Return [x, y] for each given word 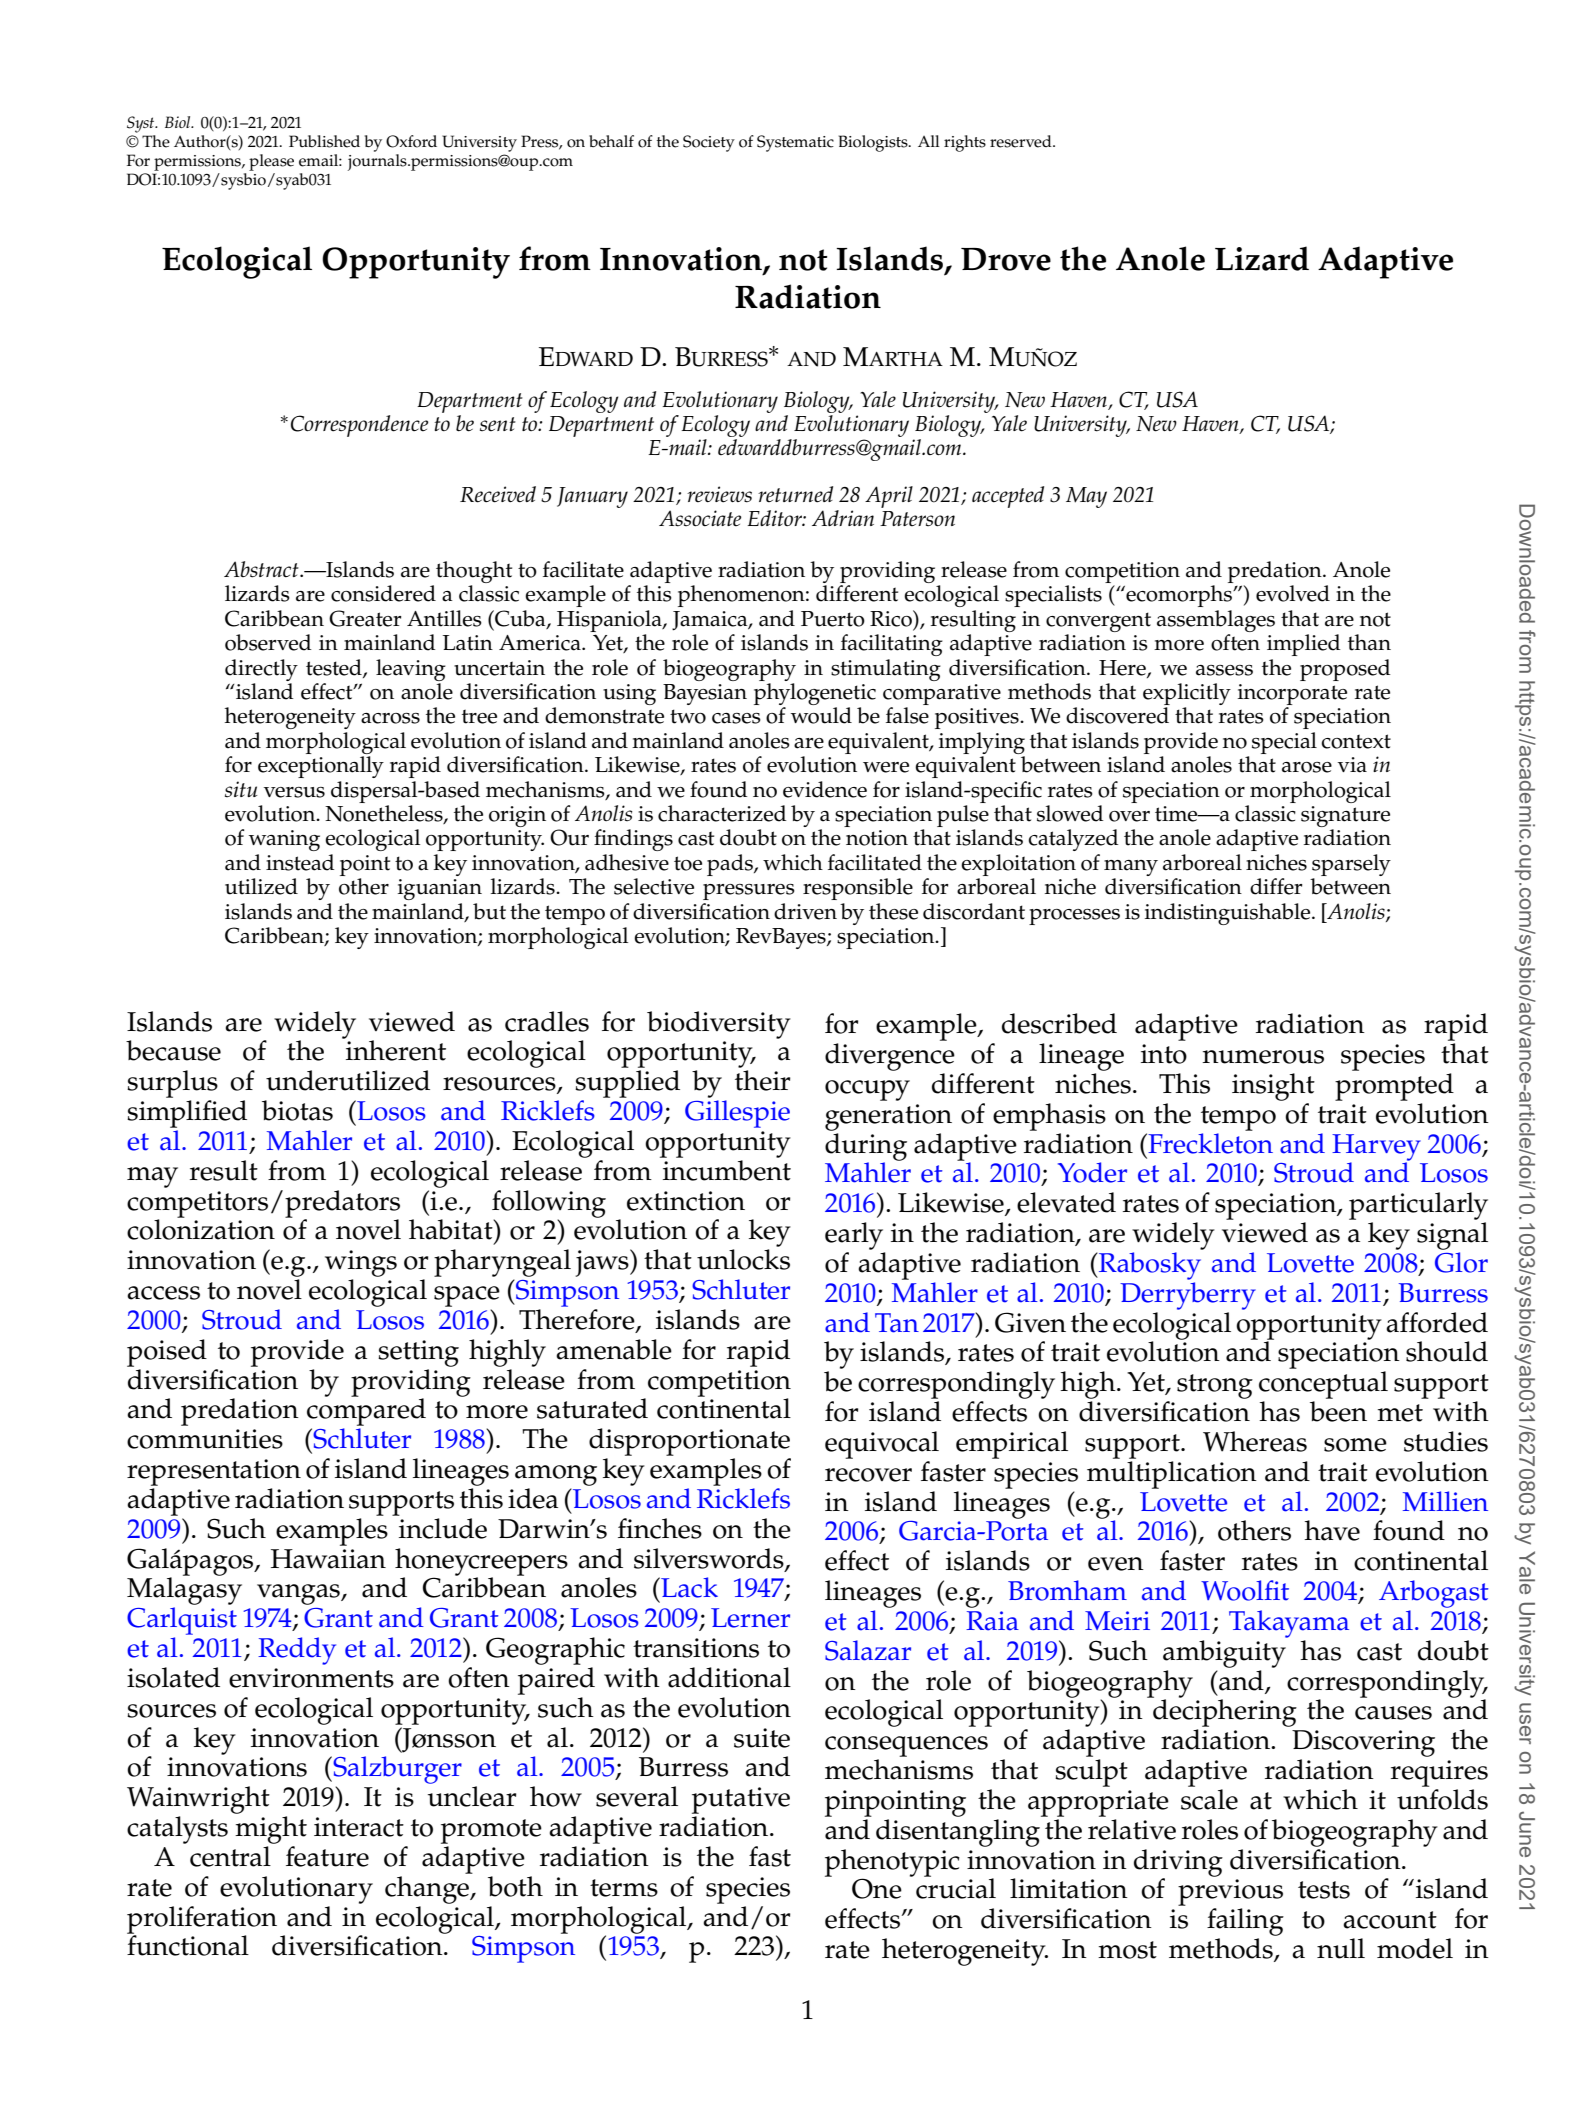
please [271, 162]
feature [327, 1856]
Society [709, 143]
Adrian [843, 518]
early [854, 1236]
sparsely [1351, 865]
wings [361, 1263]
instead [300, 862]
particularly [1418, 1206]
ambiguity [1224, 1654]
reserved [1022, 141]
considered [383, 593]
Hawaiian [328, 1559]
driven [805, 911]
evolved [1293, 593]
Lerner [750, 1618]
